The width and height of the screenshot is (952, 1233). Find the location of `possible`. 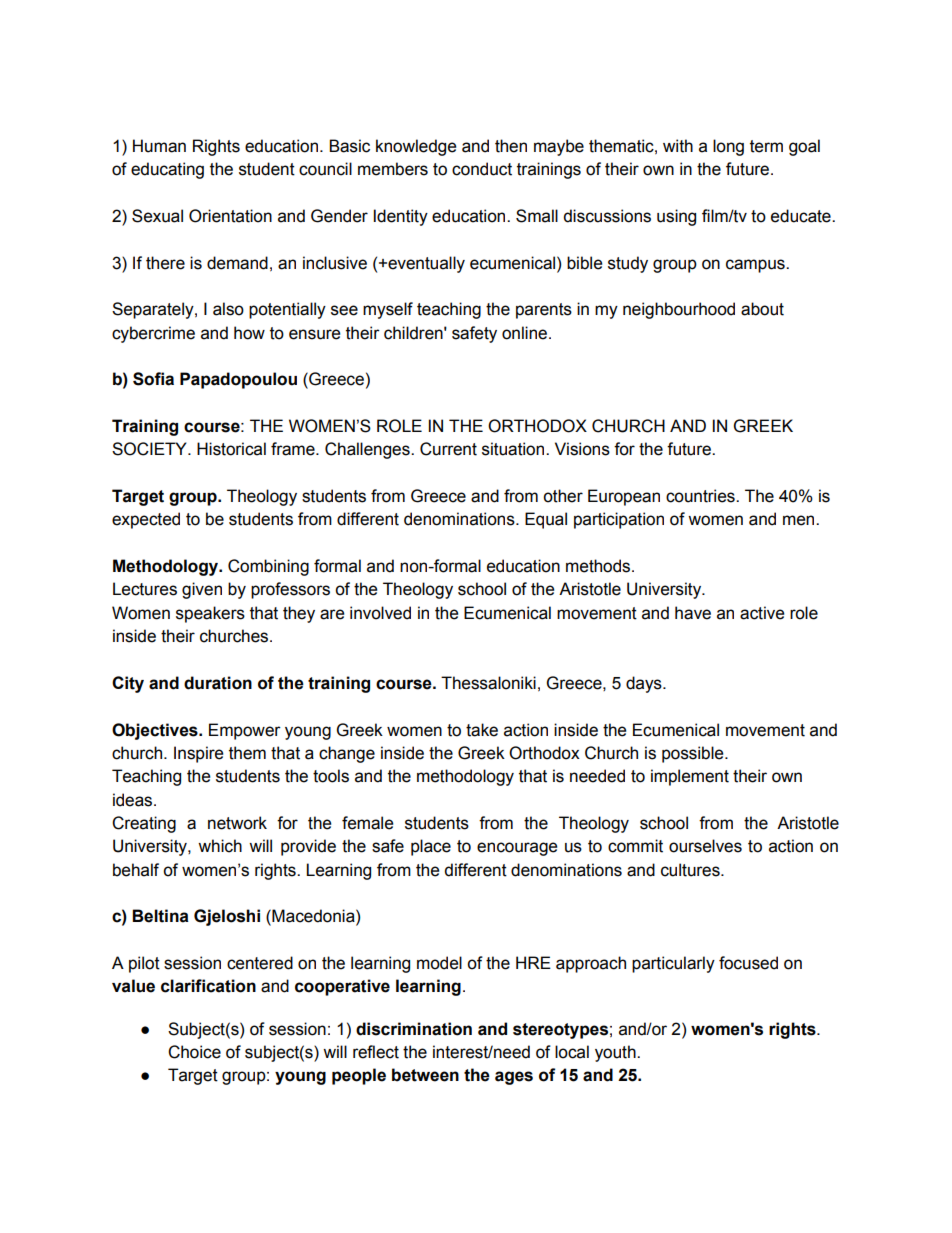

possible is located at coordinates (694, 754).
